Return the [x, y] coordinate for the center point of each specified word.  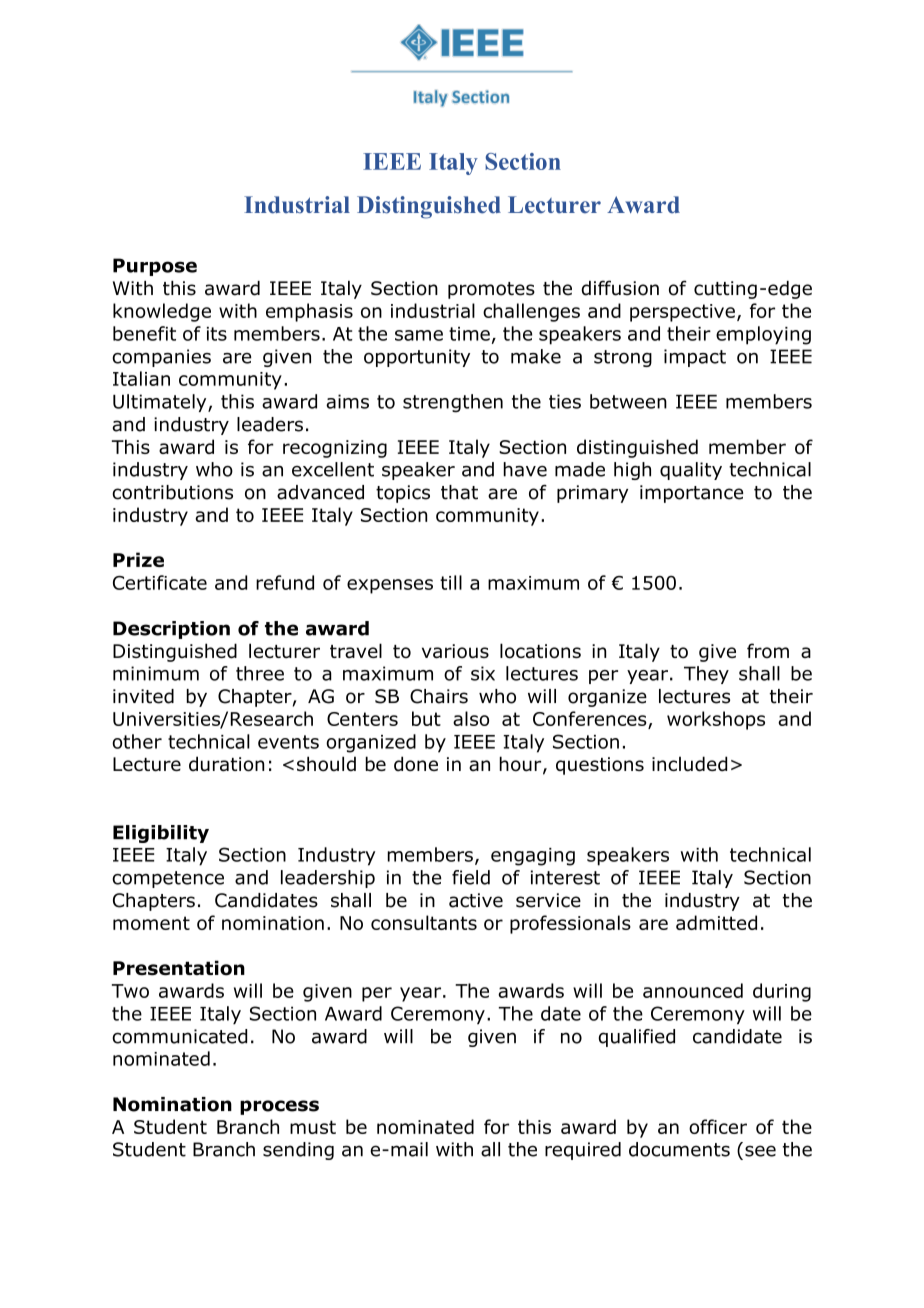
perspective [682, 313]
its [217, 334]
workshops [716, 720]
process [279, 1107]
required [583, 1151]
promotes [491, 290]
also [471, 718]
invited [143, 696]
